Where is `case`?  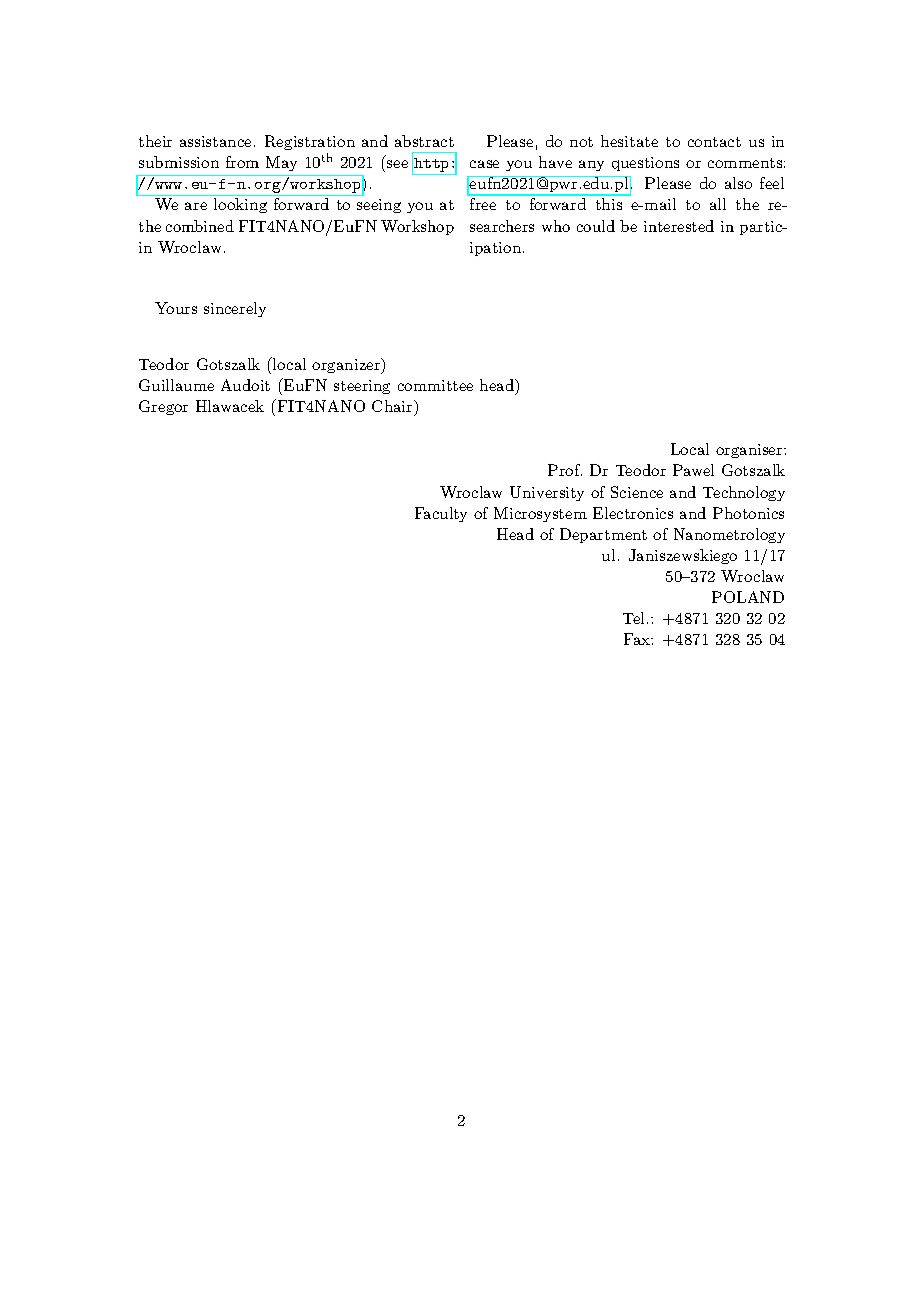
case is located at coordinates (484, 164).
